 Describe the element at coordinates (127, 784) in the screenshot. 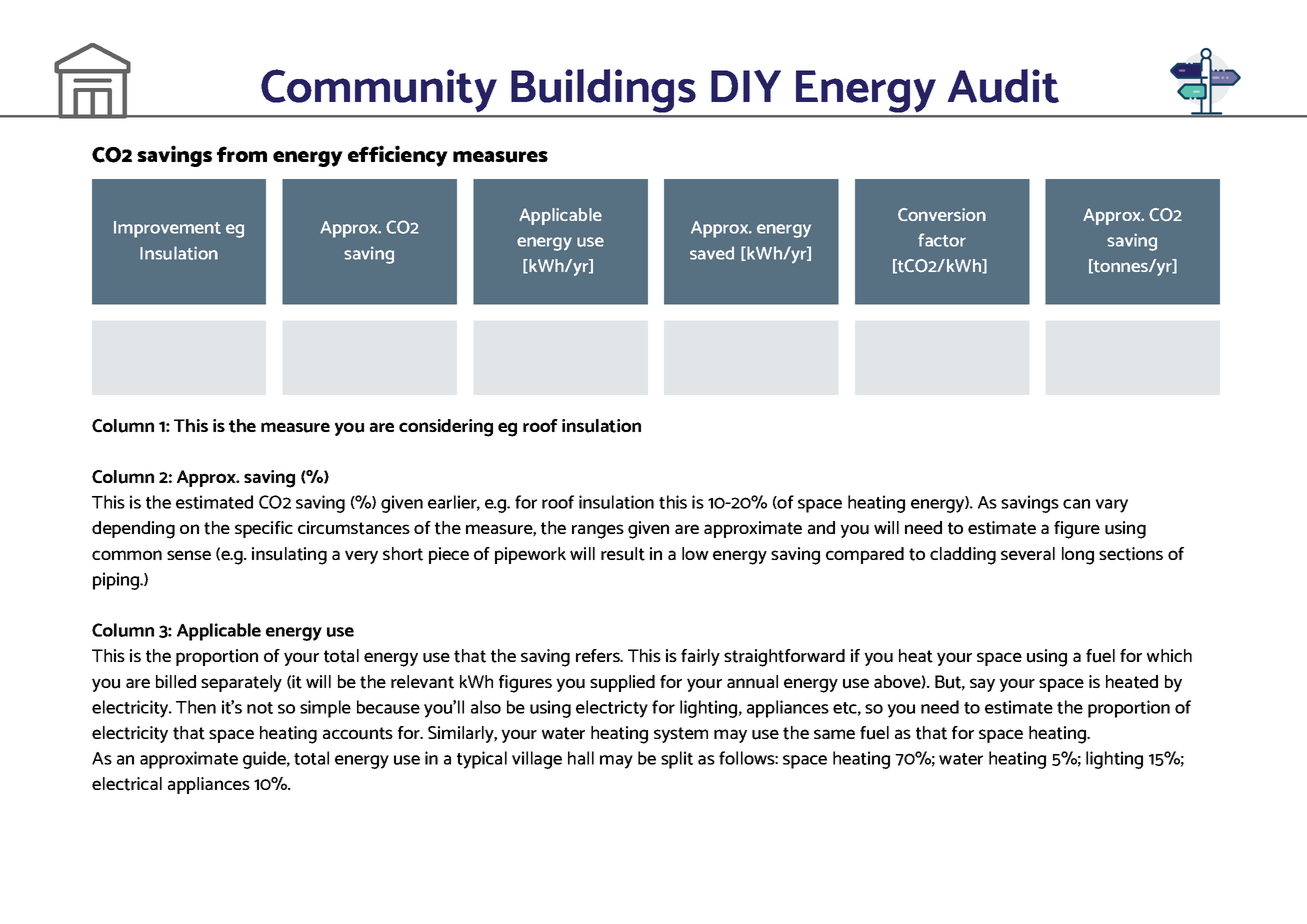

I see `electrical` at that location.
